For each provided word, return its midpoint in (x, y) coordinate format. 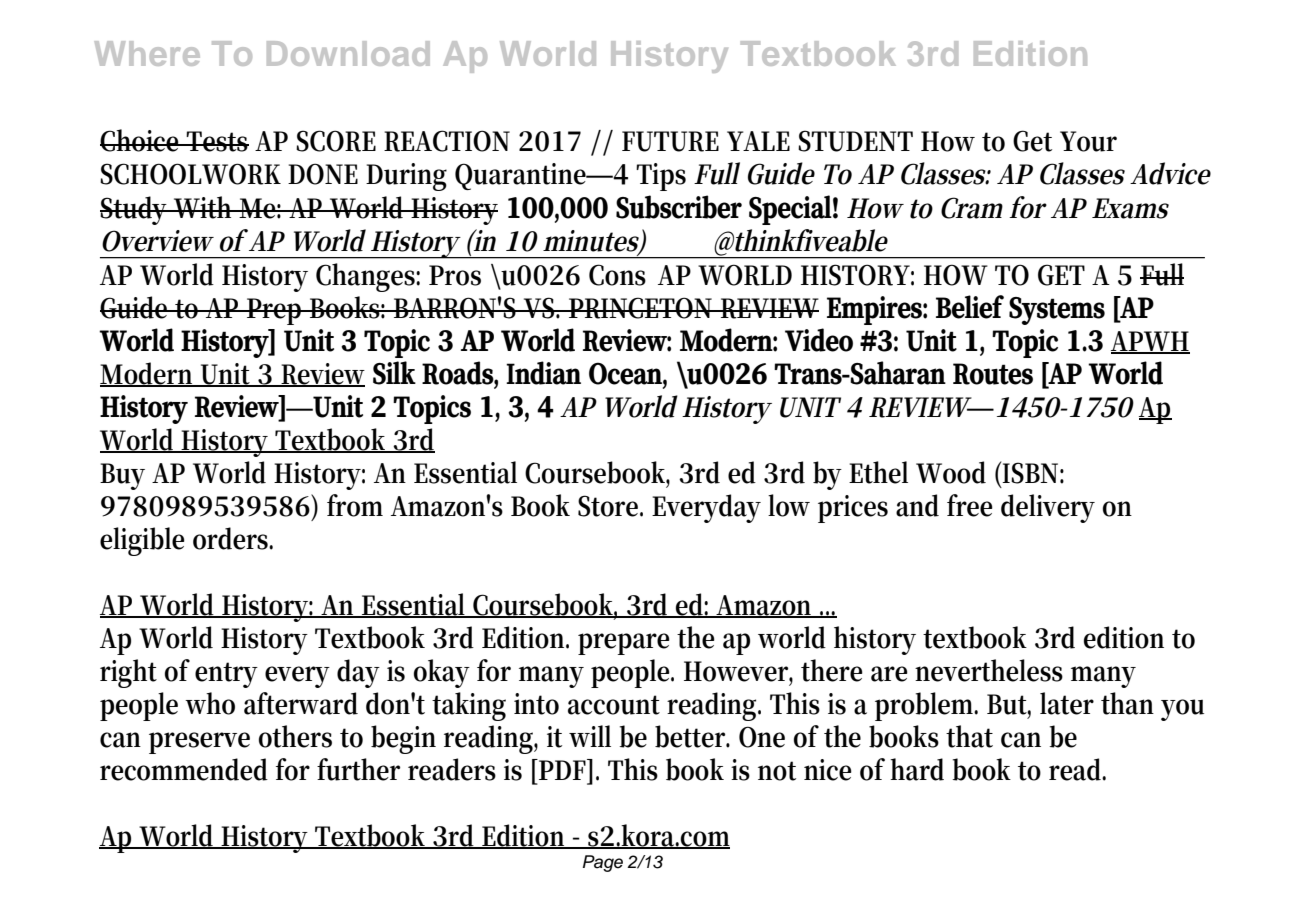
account (614, 705)
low (789, 505)
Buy (122, 476)
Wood (951, 472)
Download (348, 53)
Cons (617, 275)
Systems (1057, 311)
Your (1088, 141)
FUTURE (670, 141)
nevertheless (989, 670)
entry (226, 675)
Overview (158, 241)
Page (603, 863)
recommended (184, 769)
